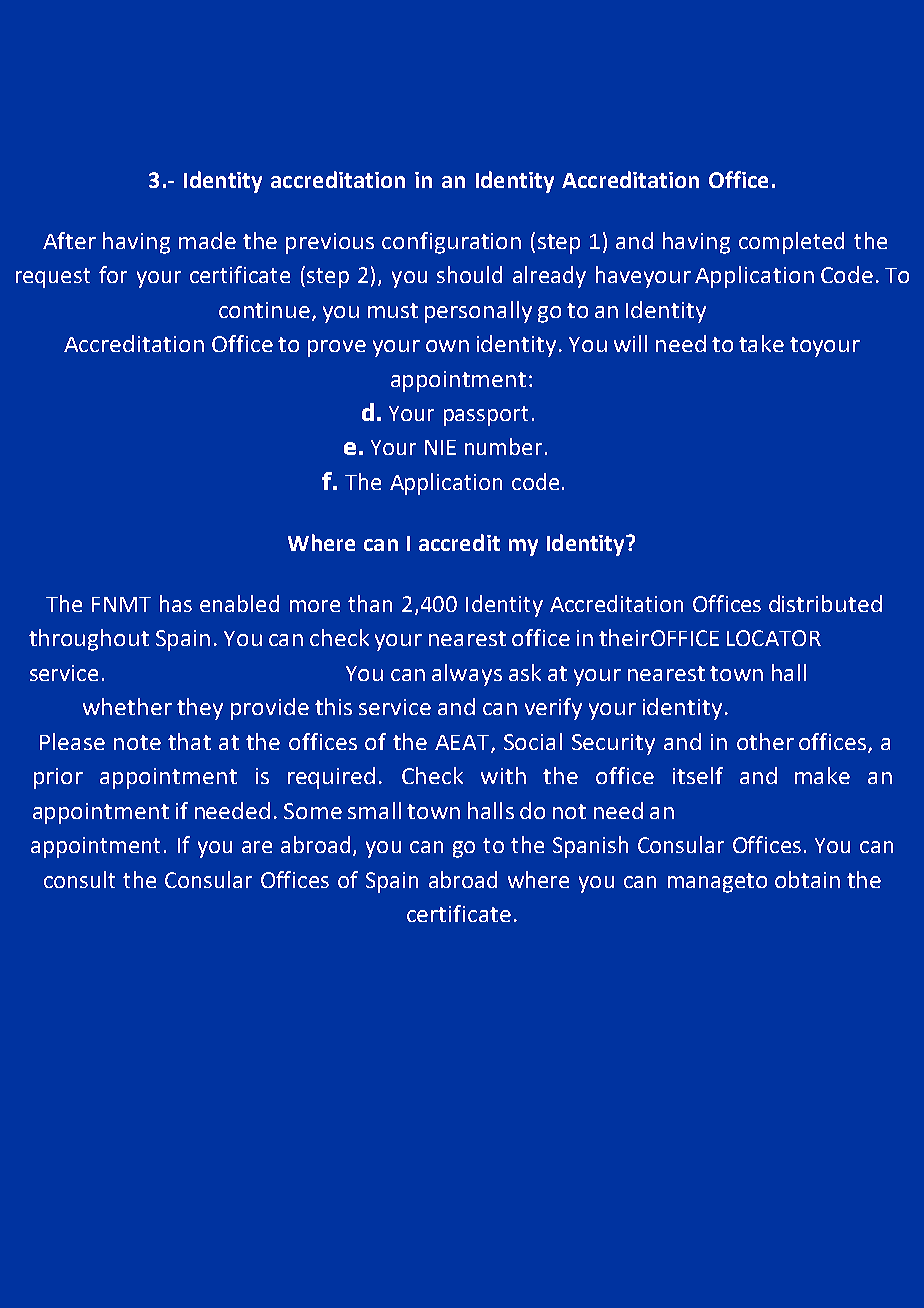  I want to click on small, so click(374, 810).
